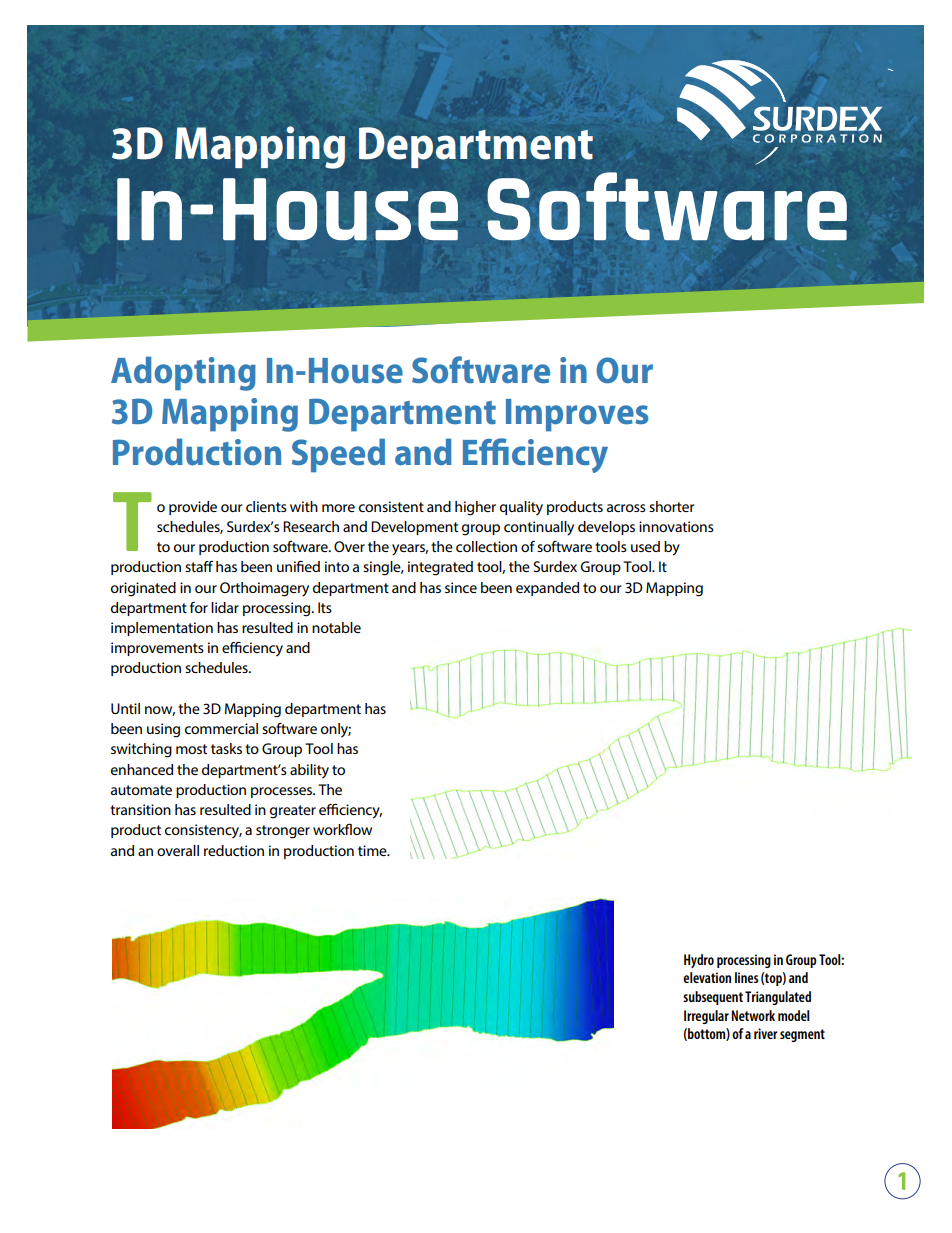  What do you see at coordinates (713, 998) in the screenshot?
I see `subsequent` at bounding box center [713, 998].
